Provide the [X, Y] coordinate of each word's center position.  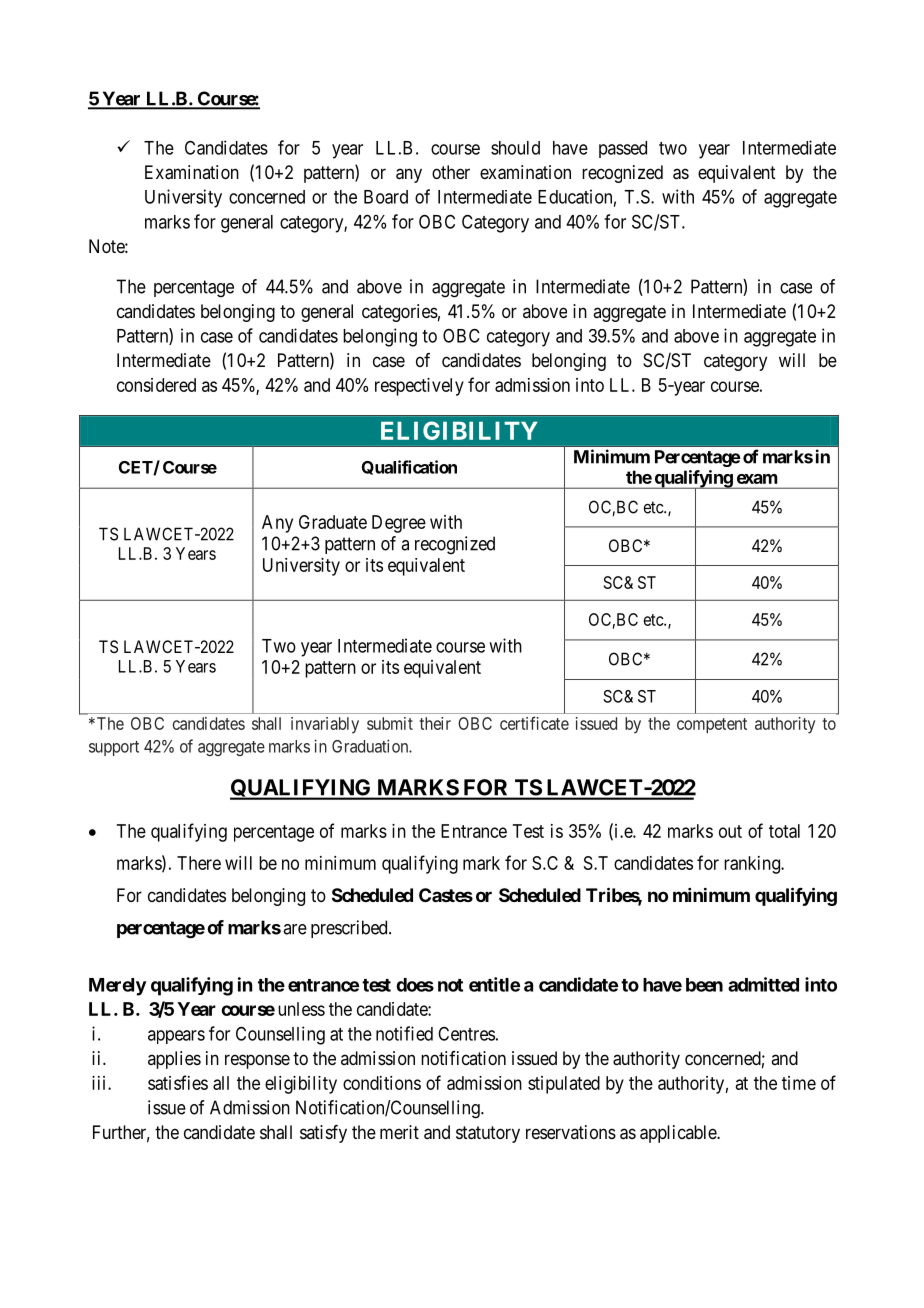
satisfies [178, 1082]
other [451, 172]
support [114, 748]
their [435, 723]
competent [712, 726]
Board [386, 197]
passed [623, 149]
